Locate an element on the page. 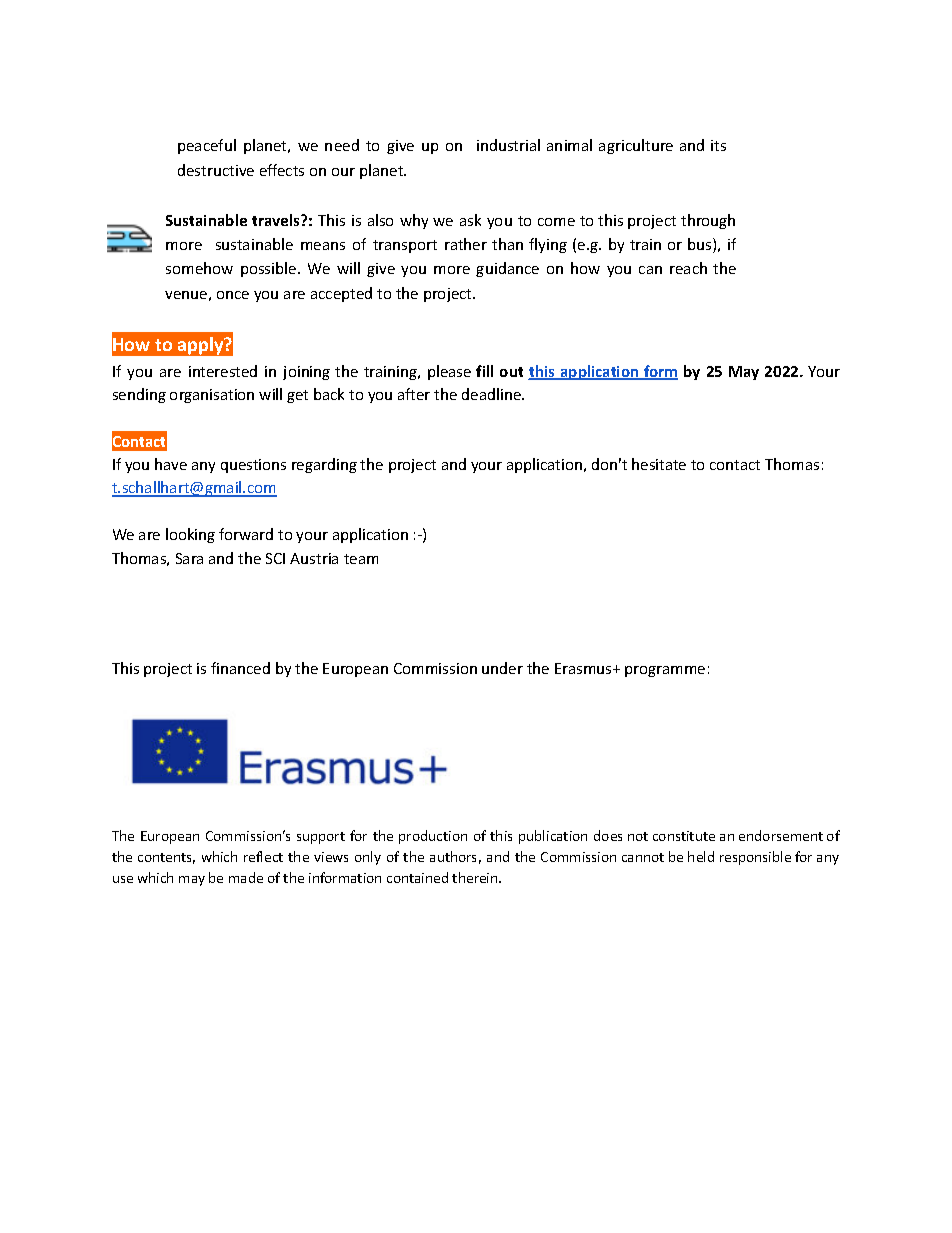  hesitate is located at coordinates (659, 464).
